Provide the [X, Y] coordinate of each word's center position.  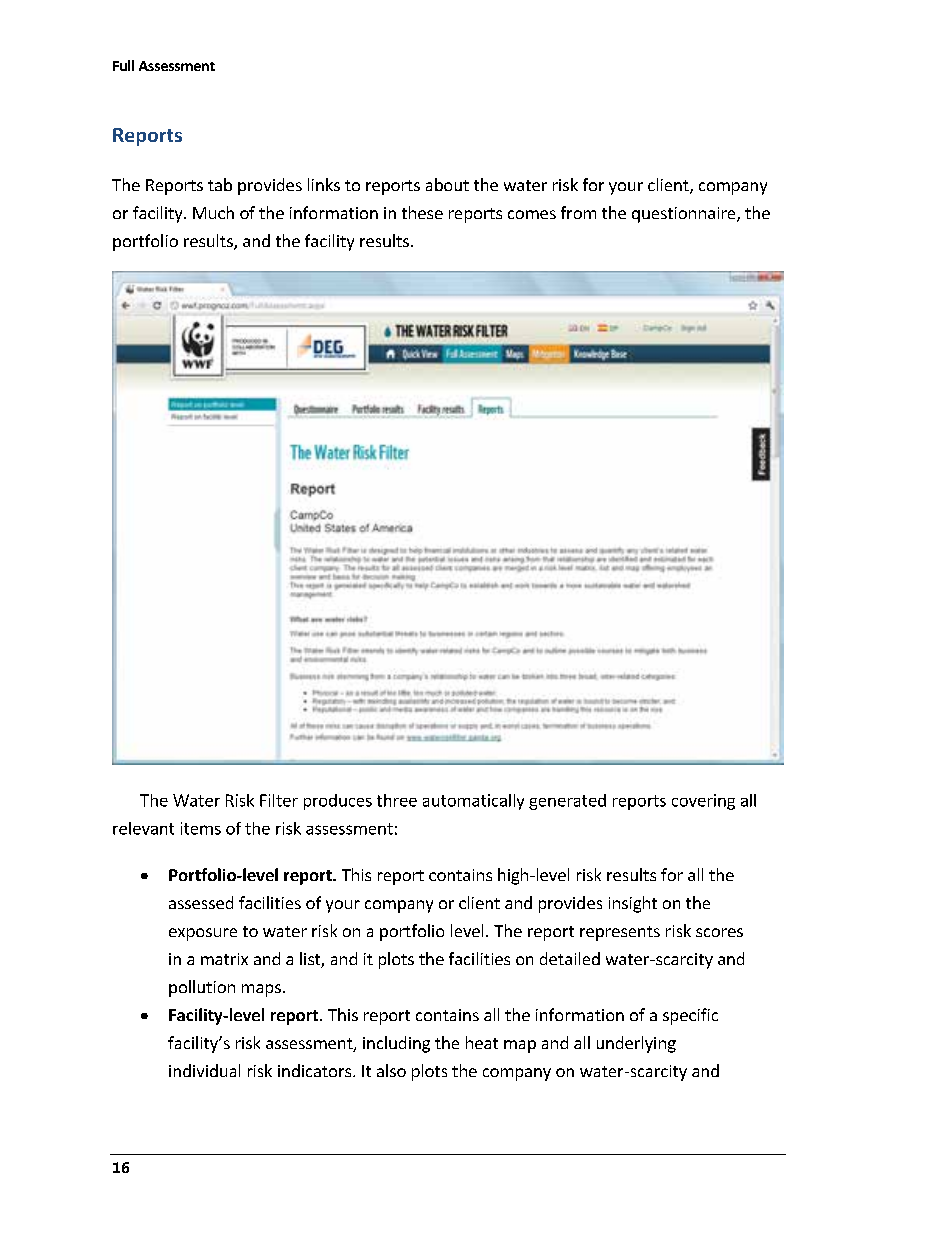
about [447, 184]
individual [204, 1070]
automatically [473, 802]
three [397, 800]
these [422, 212]
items [201, 828]
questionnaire [685, 215]
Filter [279, 800]
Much [213, 212]
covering [703, 802]
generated [567, 802]
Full [123, 65]
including [396, 1044]
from [578, 212]
